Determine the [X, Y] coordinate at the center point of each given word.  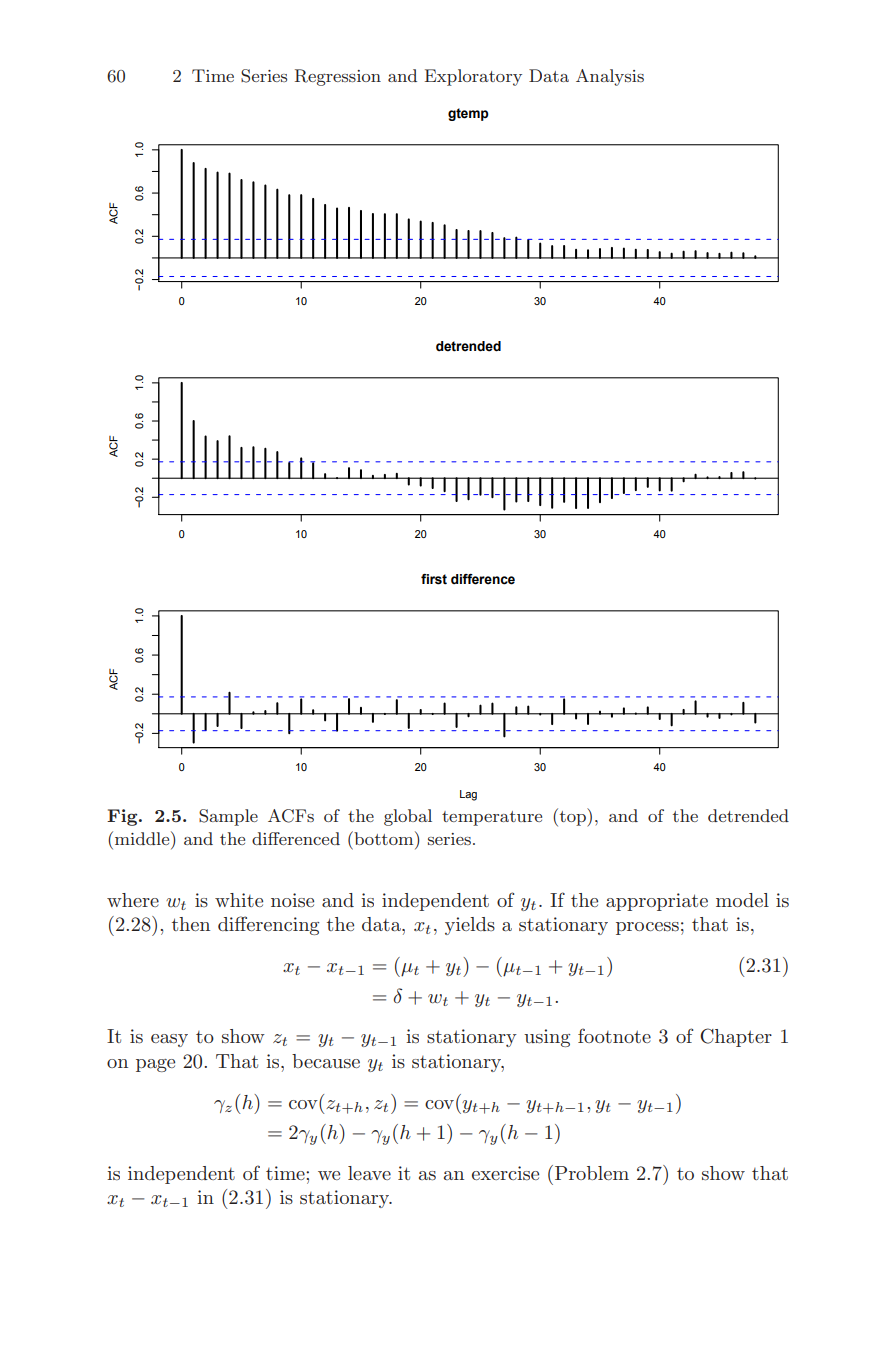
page [155, 1065]
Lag [468, 795]
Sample [228, 817]
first [434, 579]
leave [369, 1173]
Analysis [610, 77]
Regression [338, 77]
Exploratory [473, 77]
